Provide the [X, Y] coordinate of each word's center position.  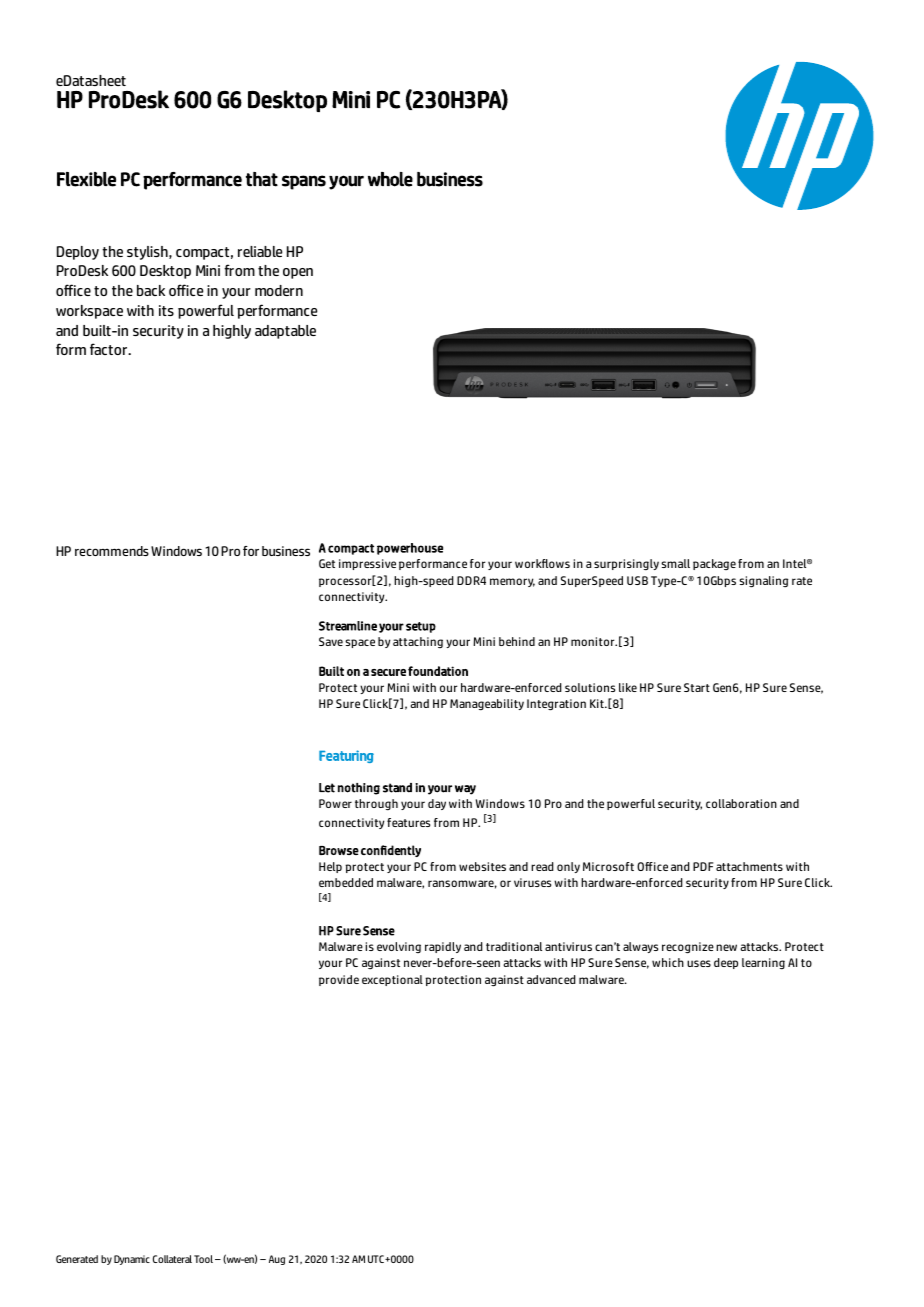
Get [327, 563]
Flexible [86, 179]
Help [330, 867]
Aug [277, 1260]
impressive [367, 564]
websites [482, 866]
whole [390, 179]
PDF [703, 866]
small [675, 563]
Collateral [172, 1259]
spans [304, 182]
